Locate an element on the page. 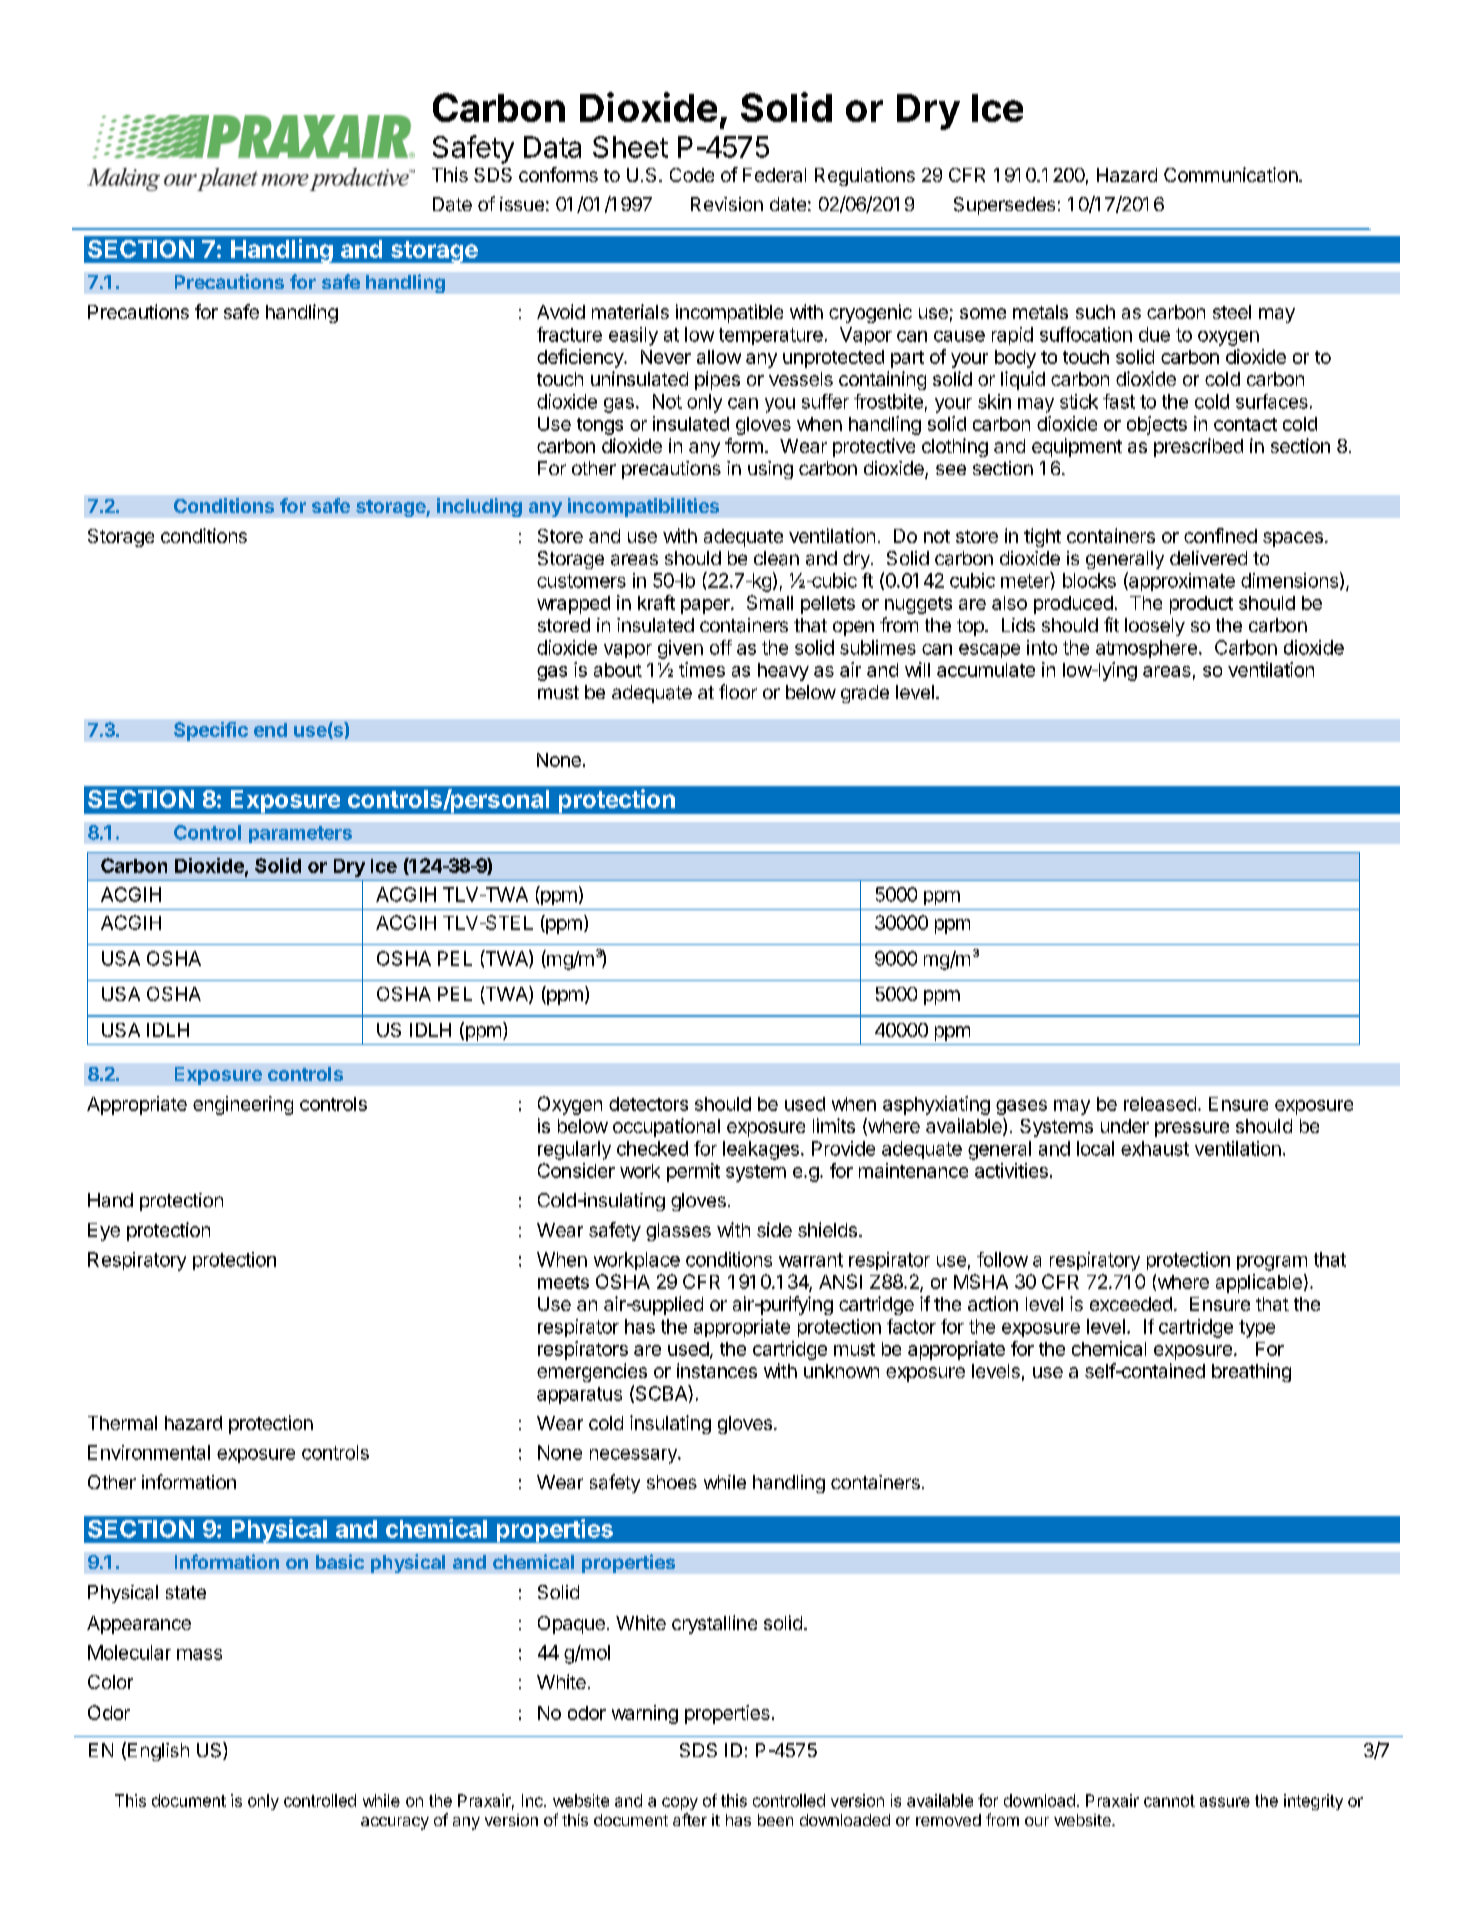  released is located at coordinates (1160, 1104).
